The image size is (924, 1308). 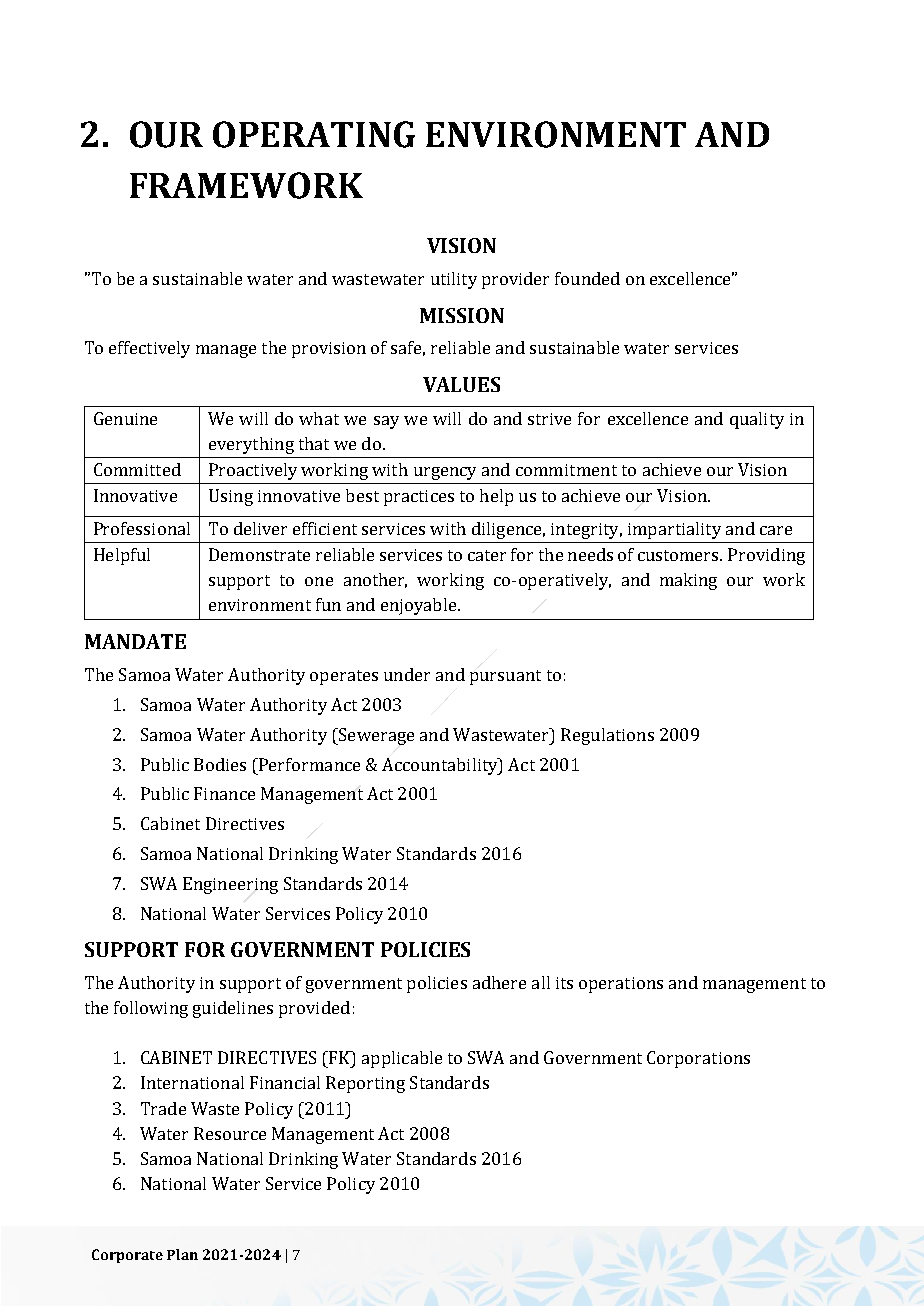 I want to click on practices, so click(x=419, y=498).
